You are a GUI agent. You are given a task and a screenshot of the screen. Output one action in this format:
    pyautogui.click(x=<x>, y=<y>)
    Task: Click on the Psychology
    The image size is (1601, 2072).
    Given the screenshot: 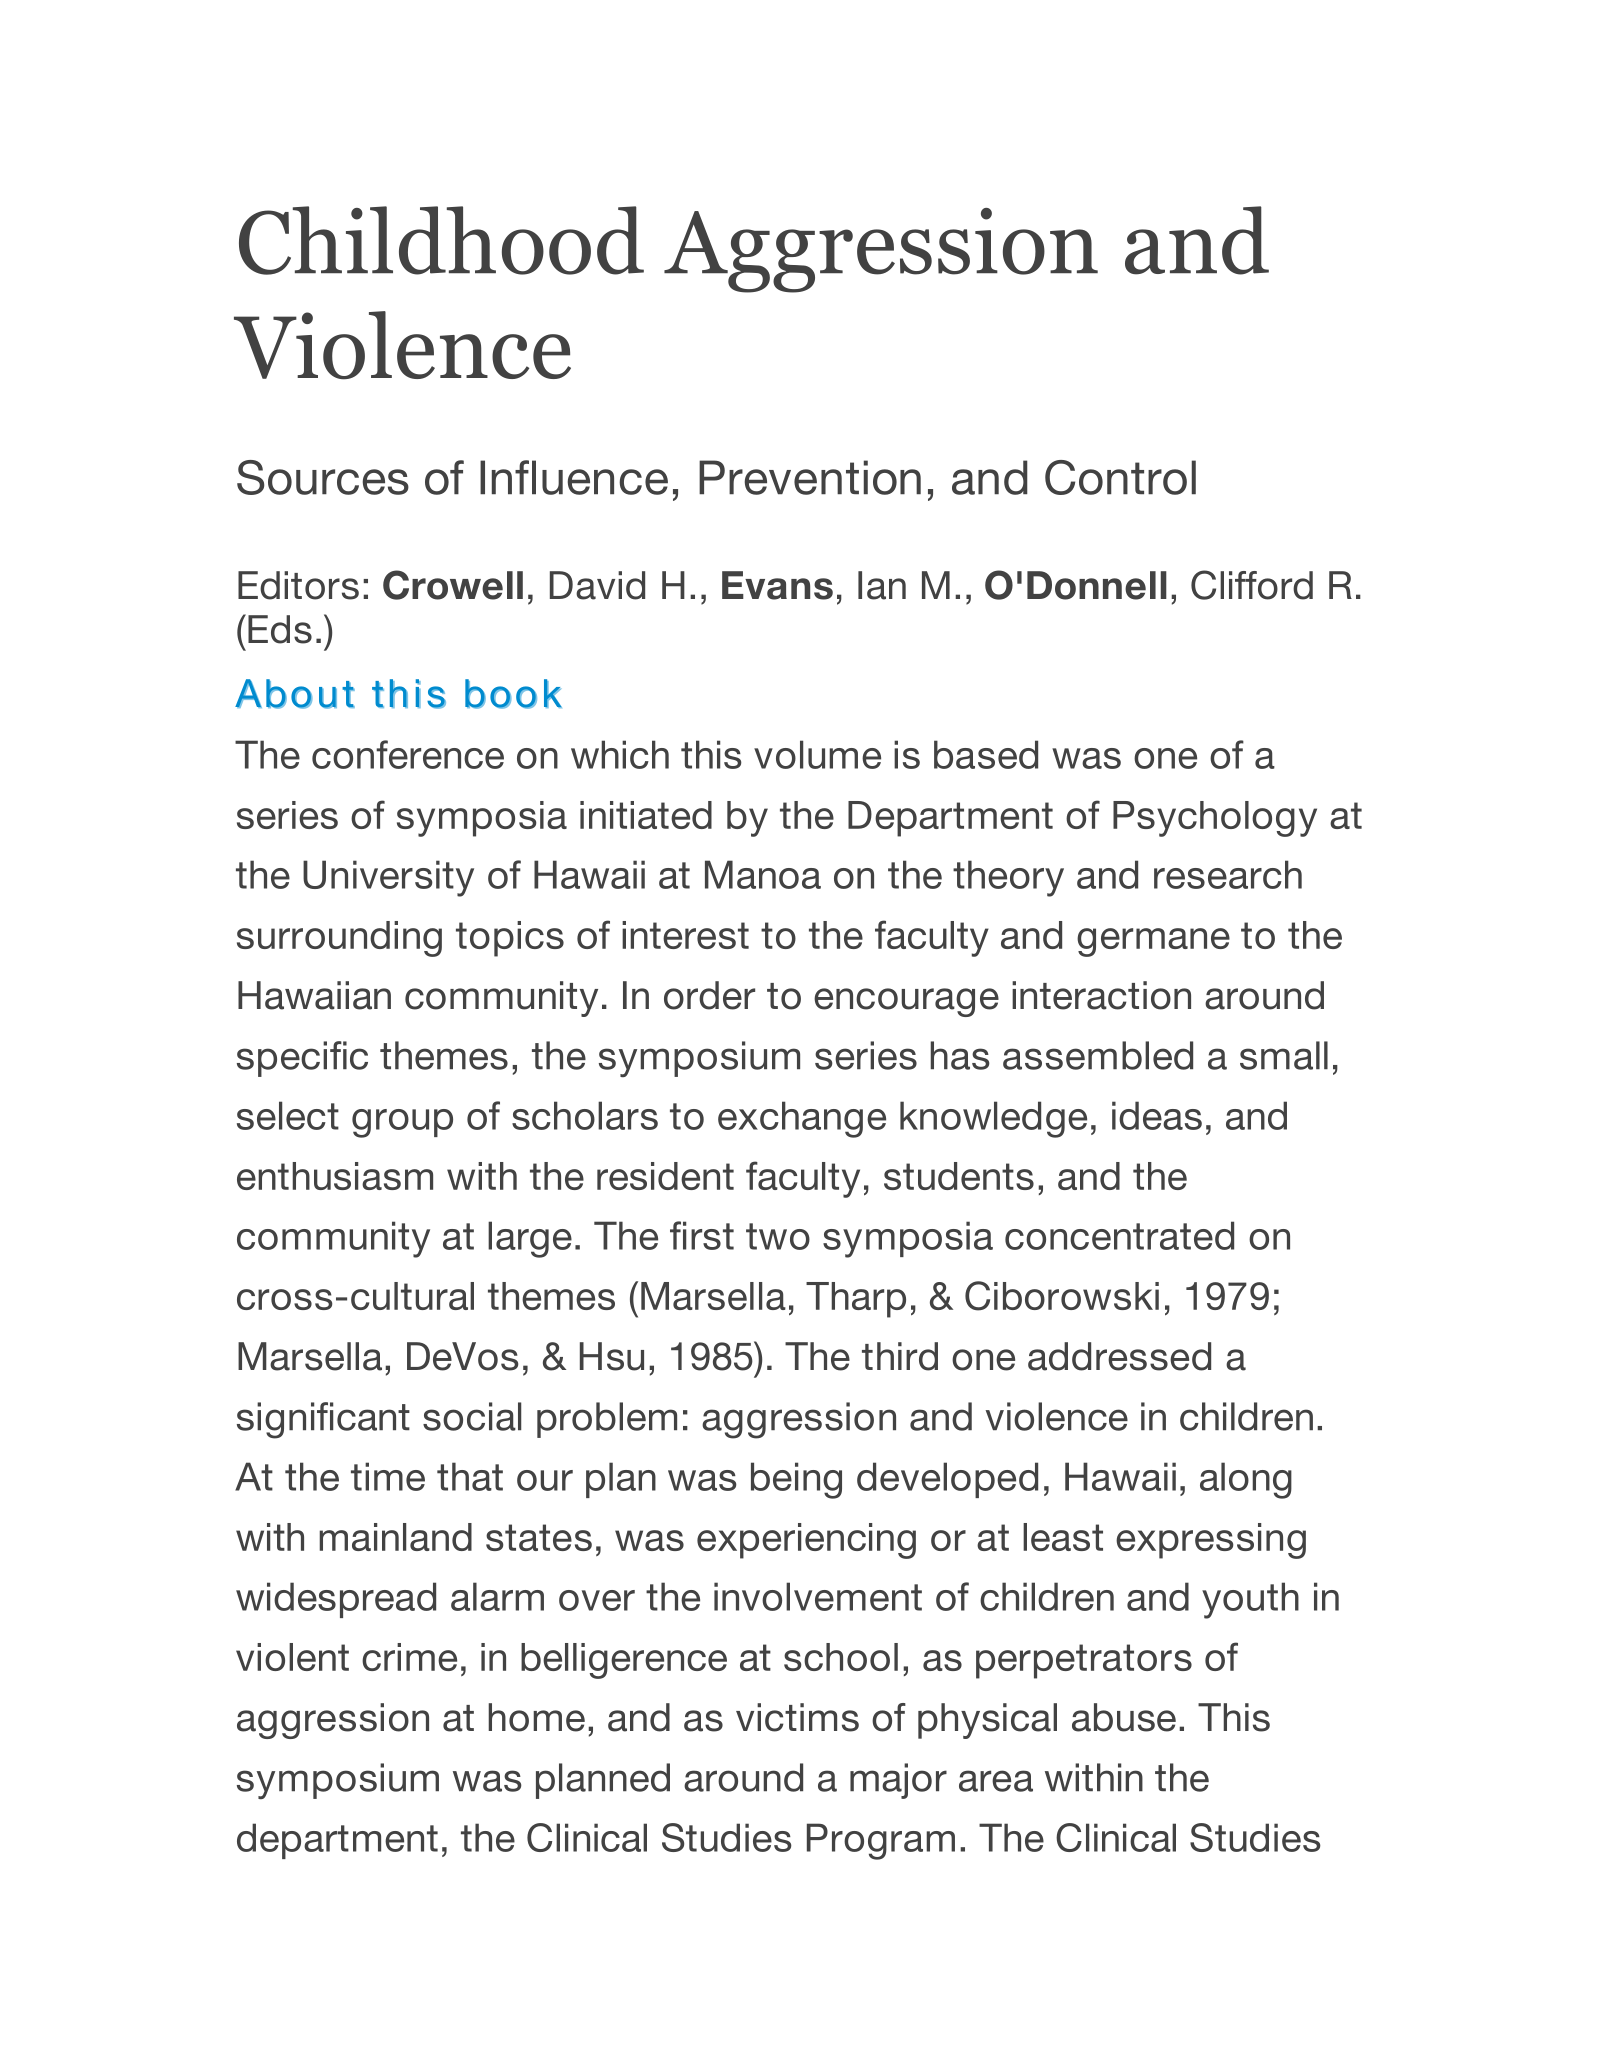 What is the action you would take?
    pyautogui.click(x=1215, y=819)
